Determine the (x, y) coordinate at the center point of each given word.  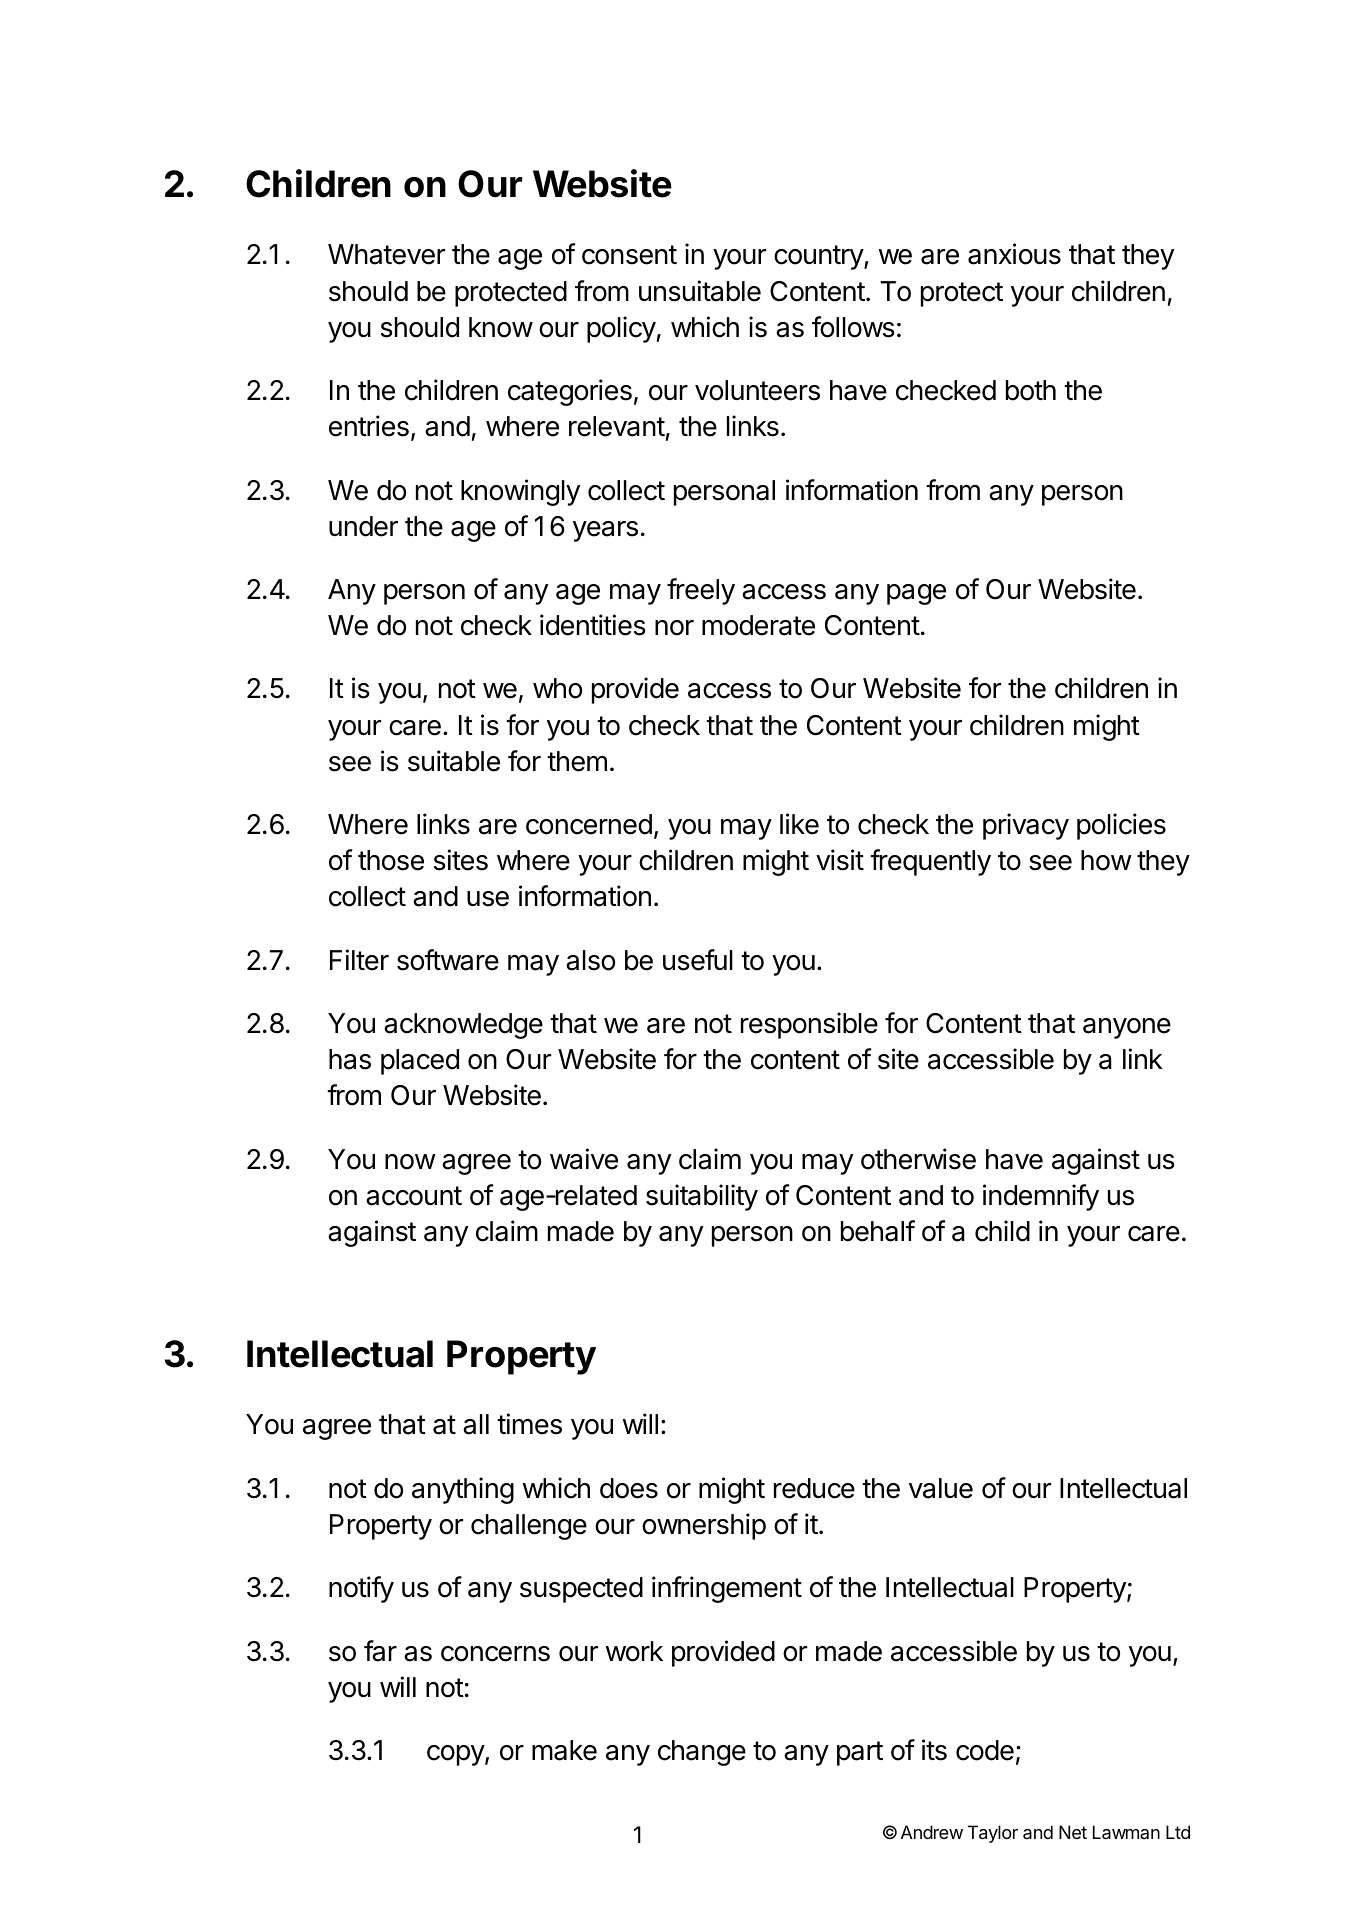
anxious (1014, 254)
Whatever (386, 254)
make (564, 1750)
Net (1073, 1832)
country (819, 257)
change (702, 1753)
